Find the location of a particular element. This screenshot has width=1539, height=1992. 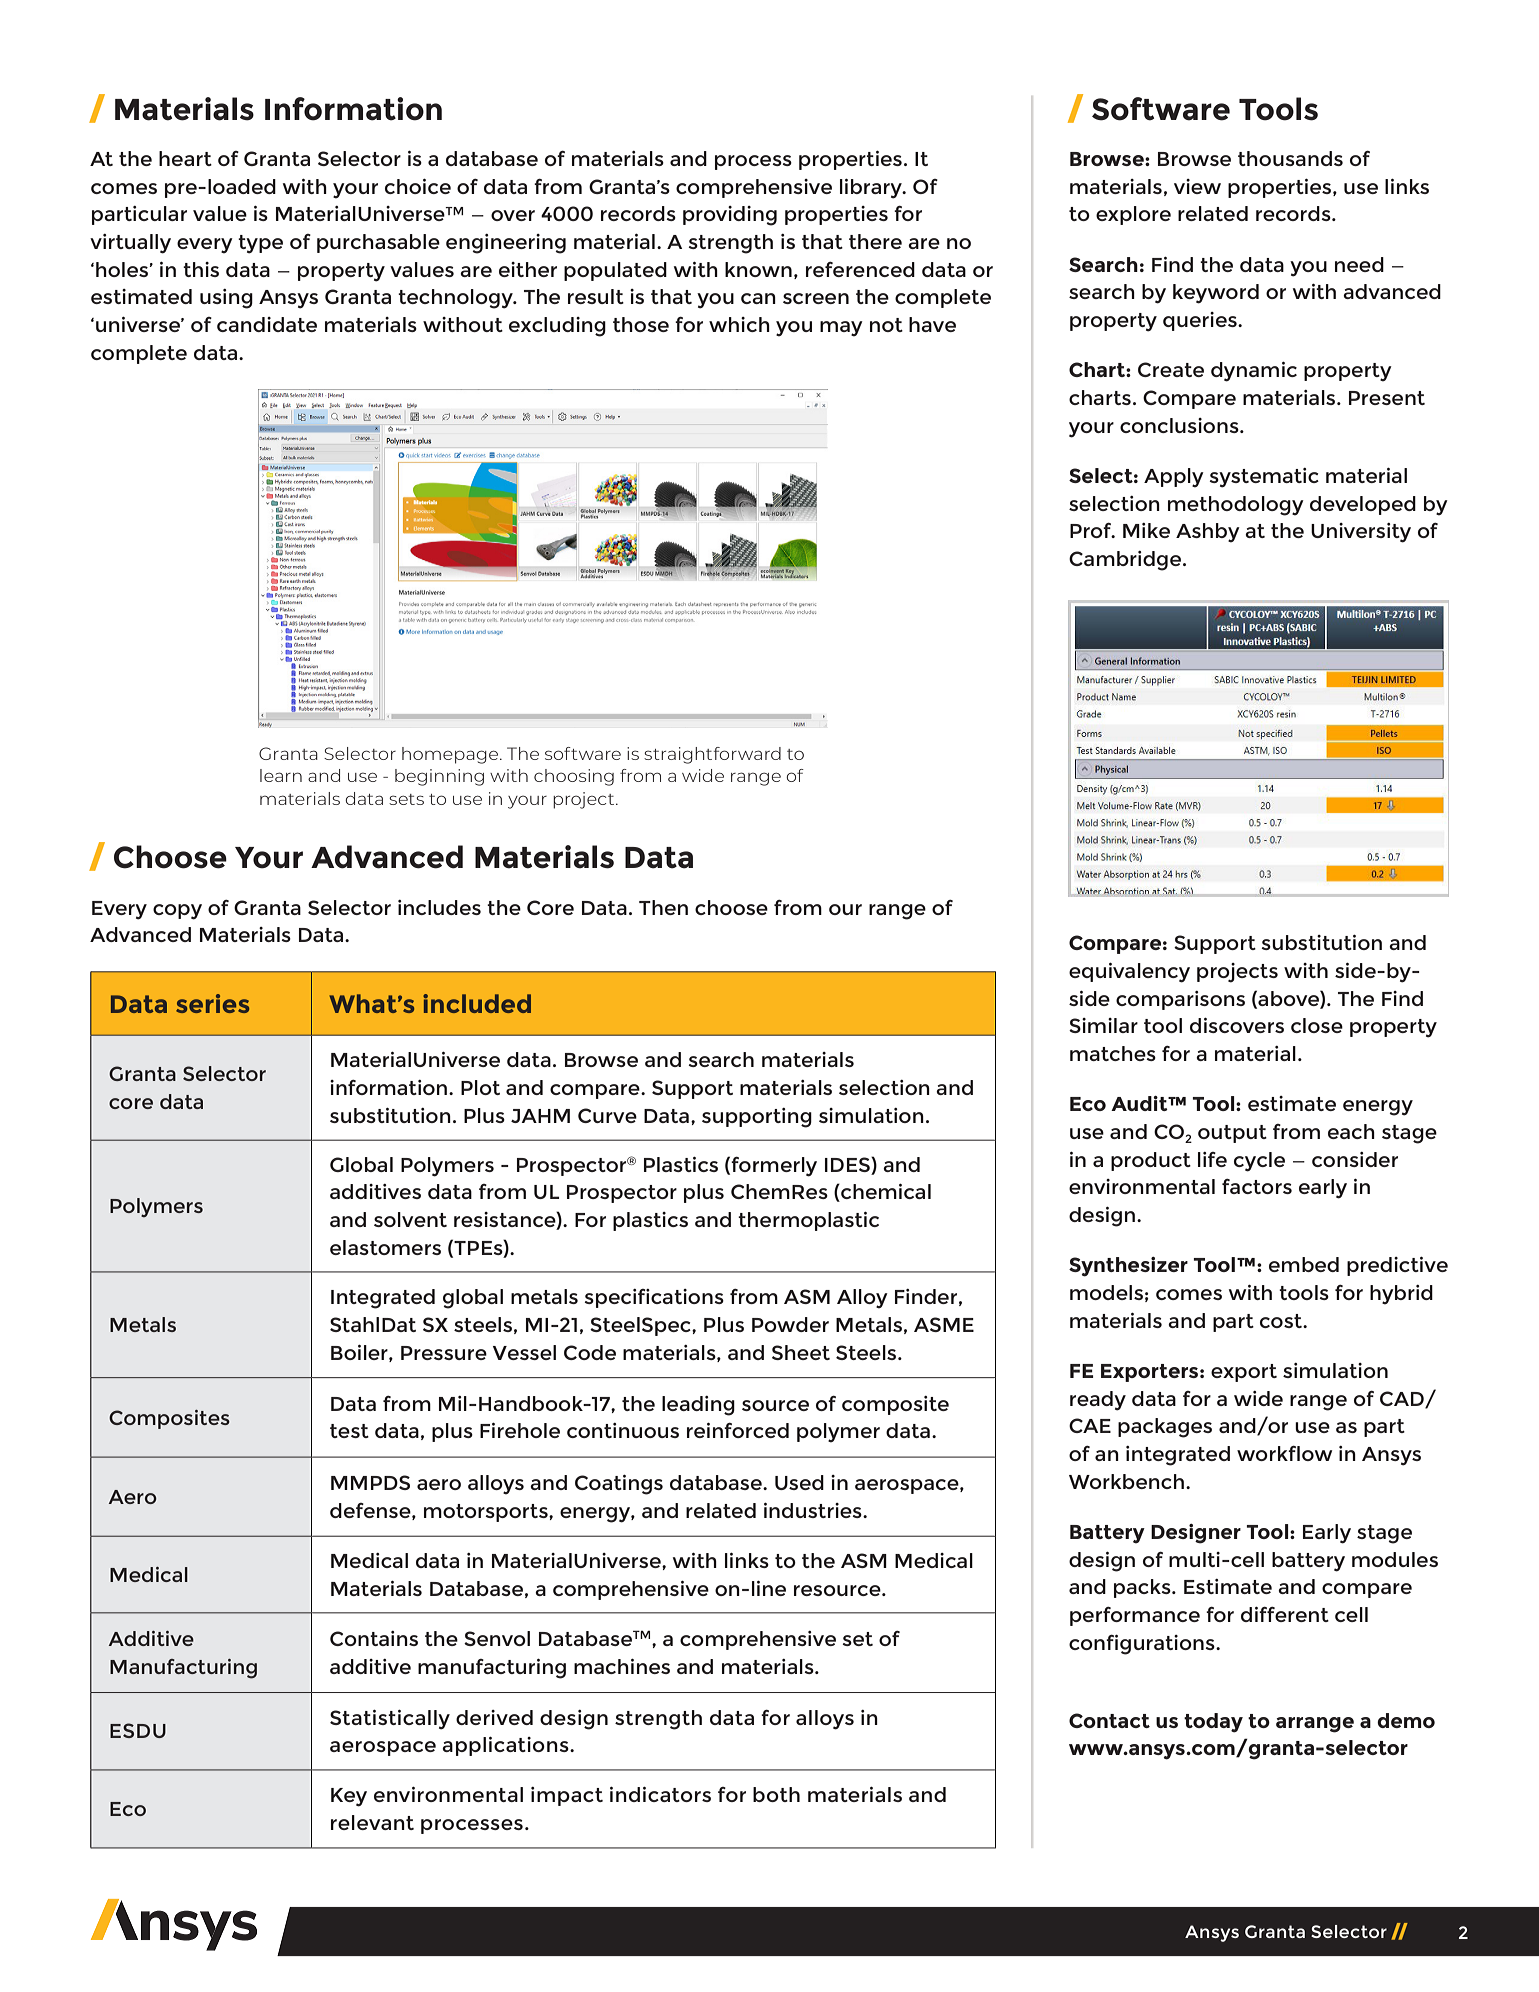

thermoplastic is located at coordinates (808, 1221).
